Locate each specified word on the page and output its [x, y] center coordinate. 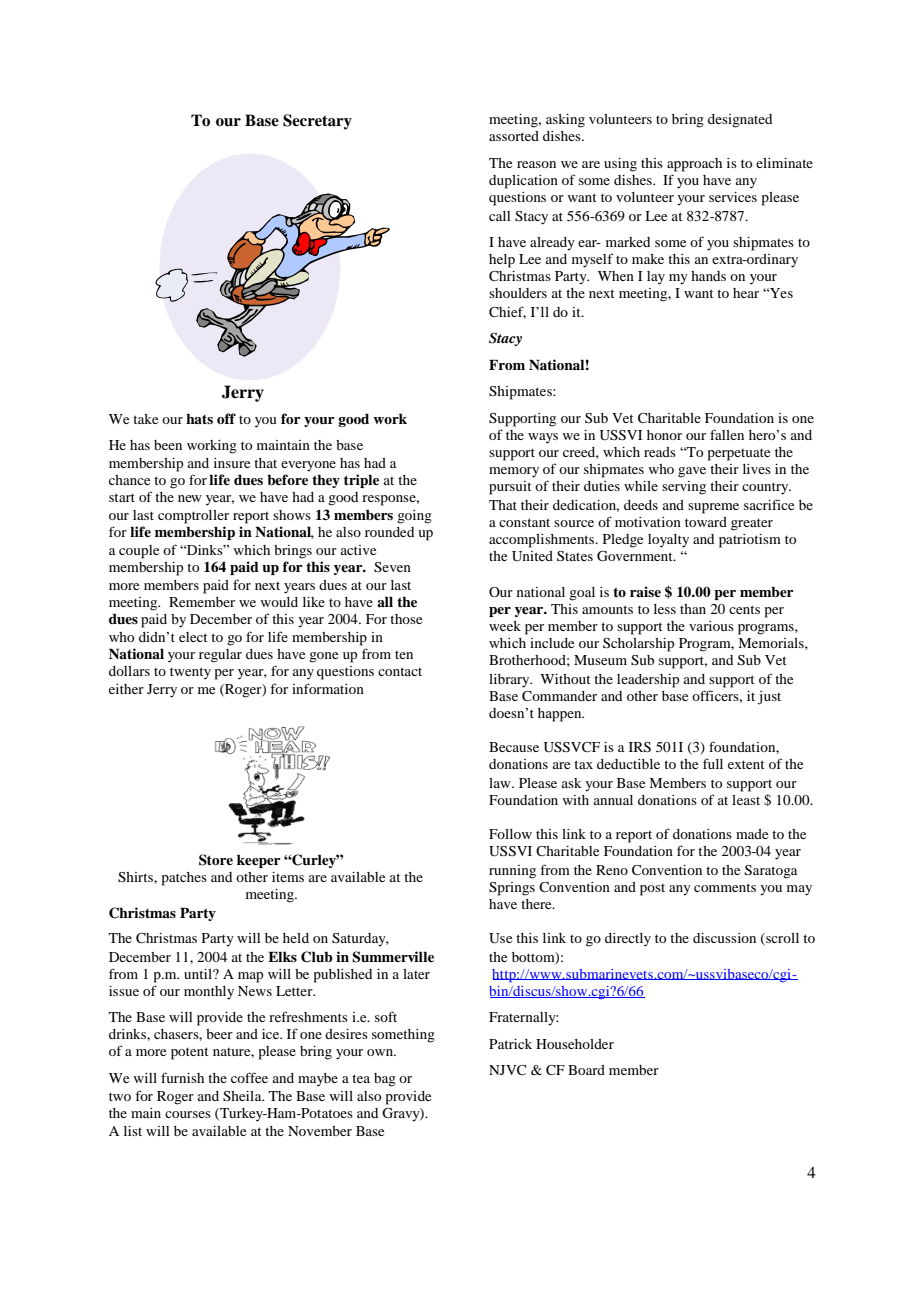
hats [199, 418]
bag [385, 1080]
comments [725, 887]
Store [216, 860]
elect [193, 637]
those [406, 619]
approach [694, 165]
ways [543, 438]
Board [586, 1070]
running [512, 872]
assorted [514, 136]
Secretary [317, 122]
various [711, 626]
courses [188, 1114]
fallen [727, 434]
